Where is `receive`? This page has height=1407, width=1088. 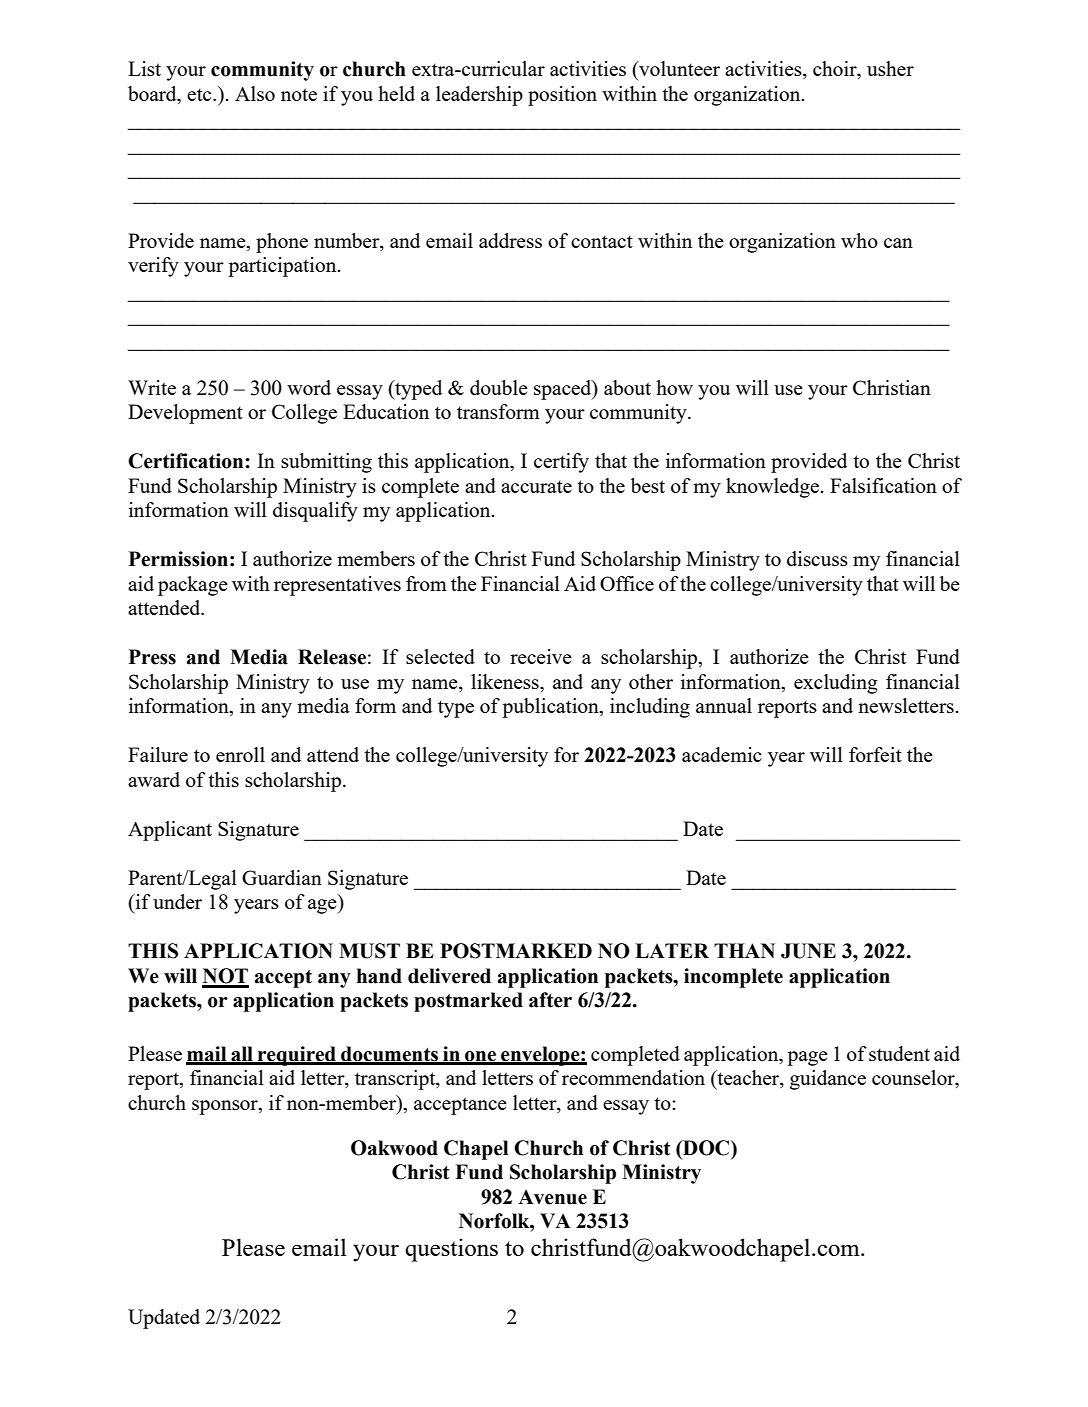 receive is located at coordinates (541, 656).
